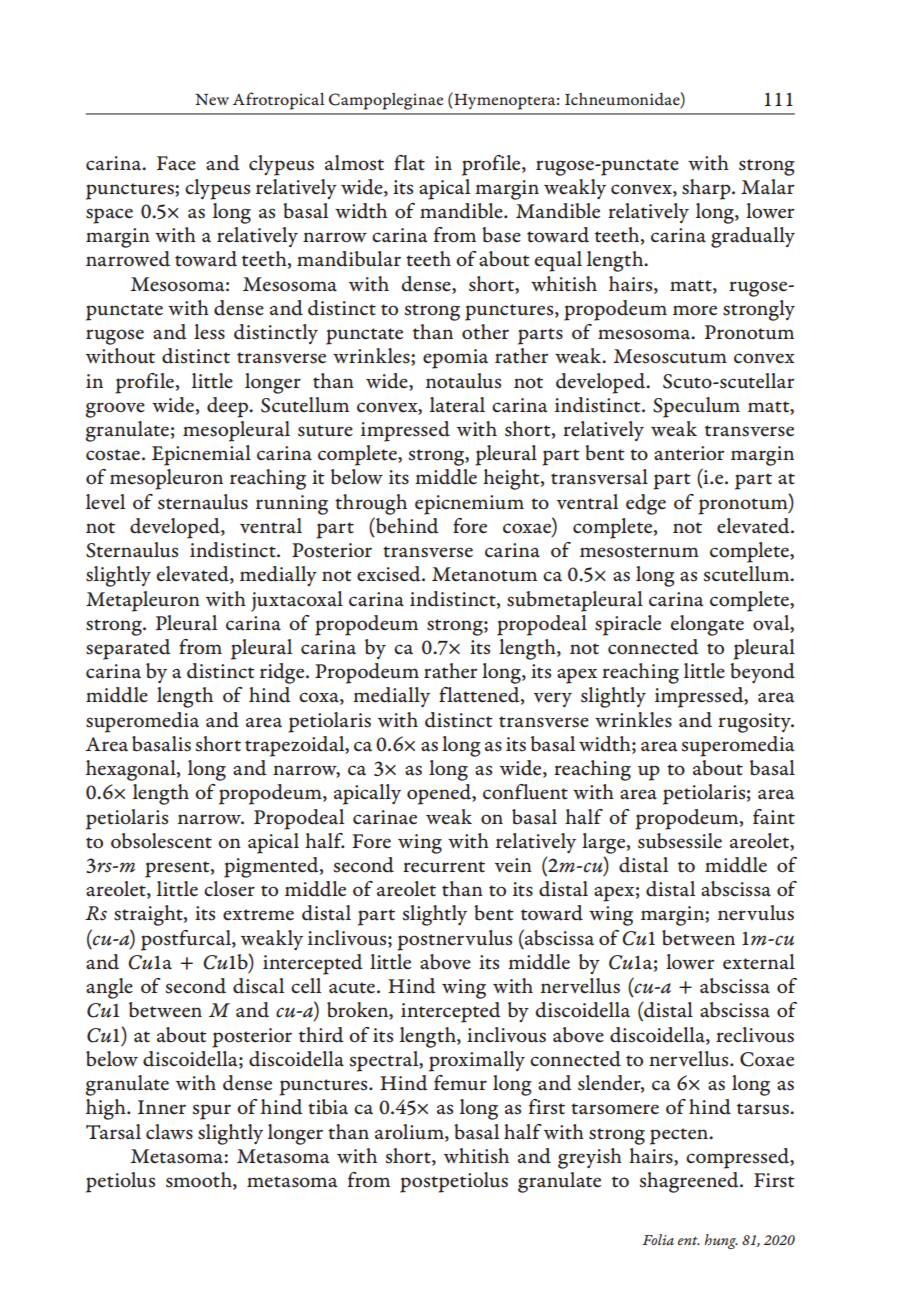  I want to click on hung, so click(721, 1241).
